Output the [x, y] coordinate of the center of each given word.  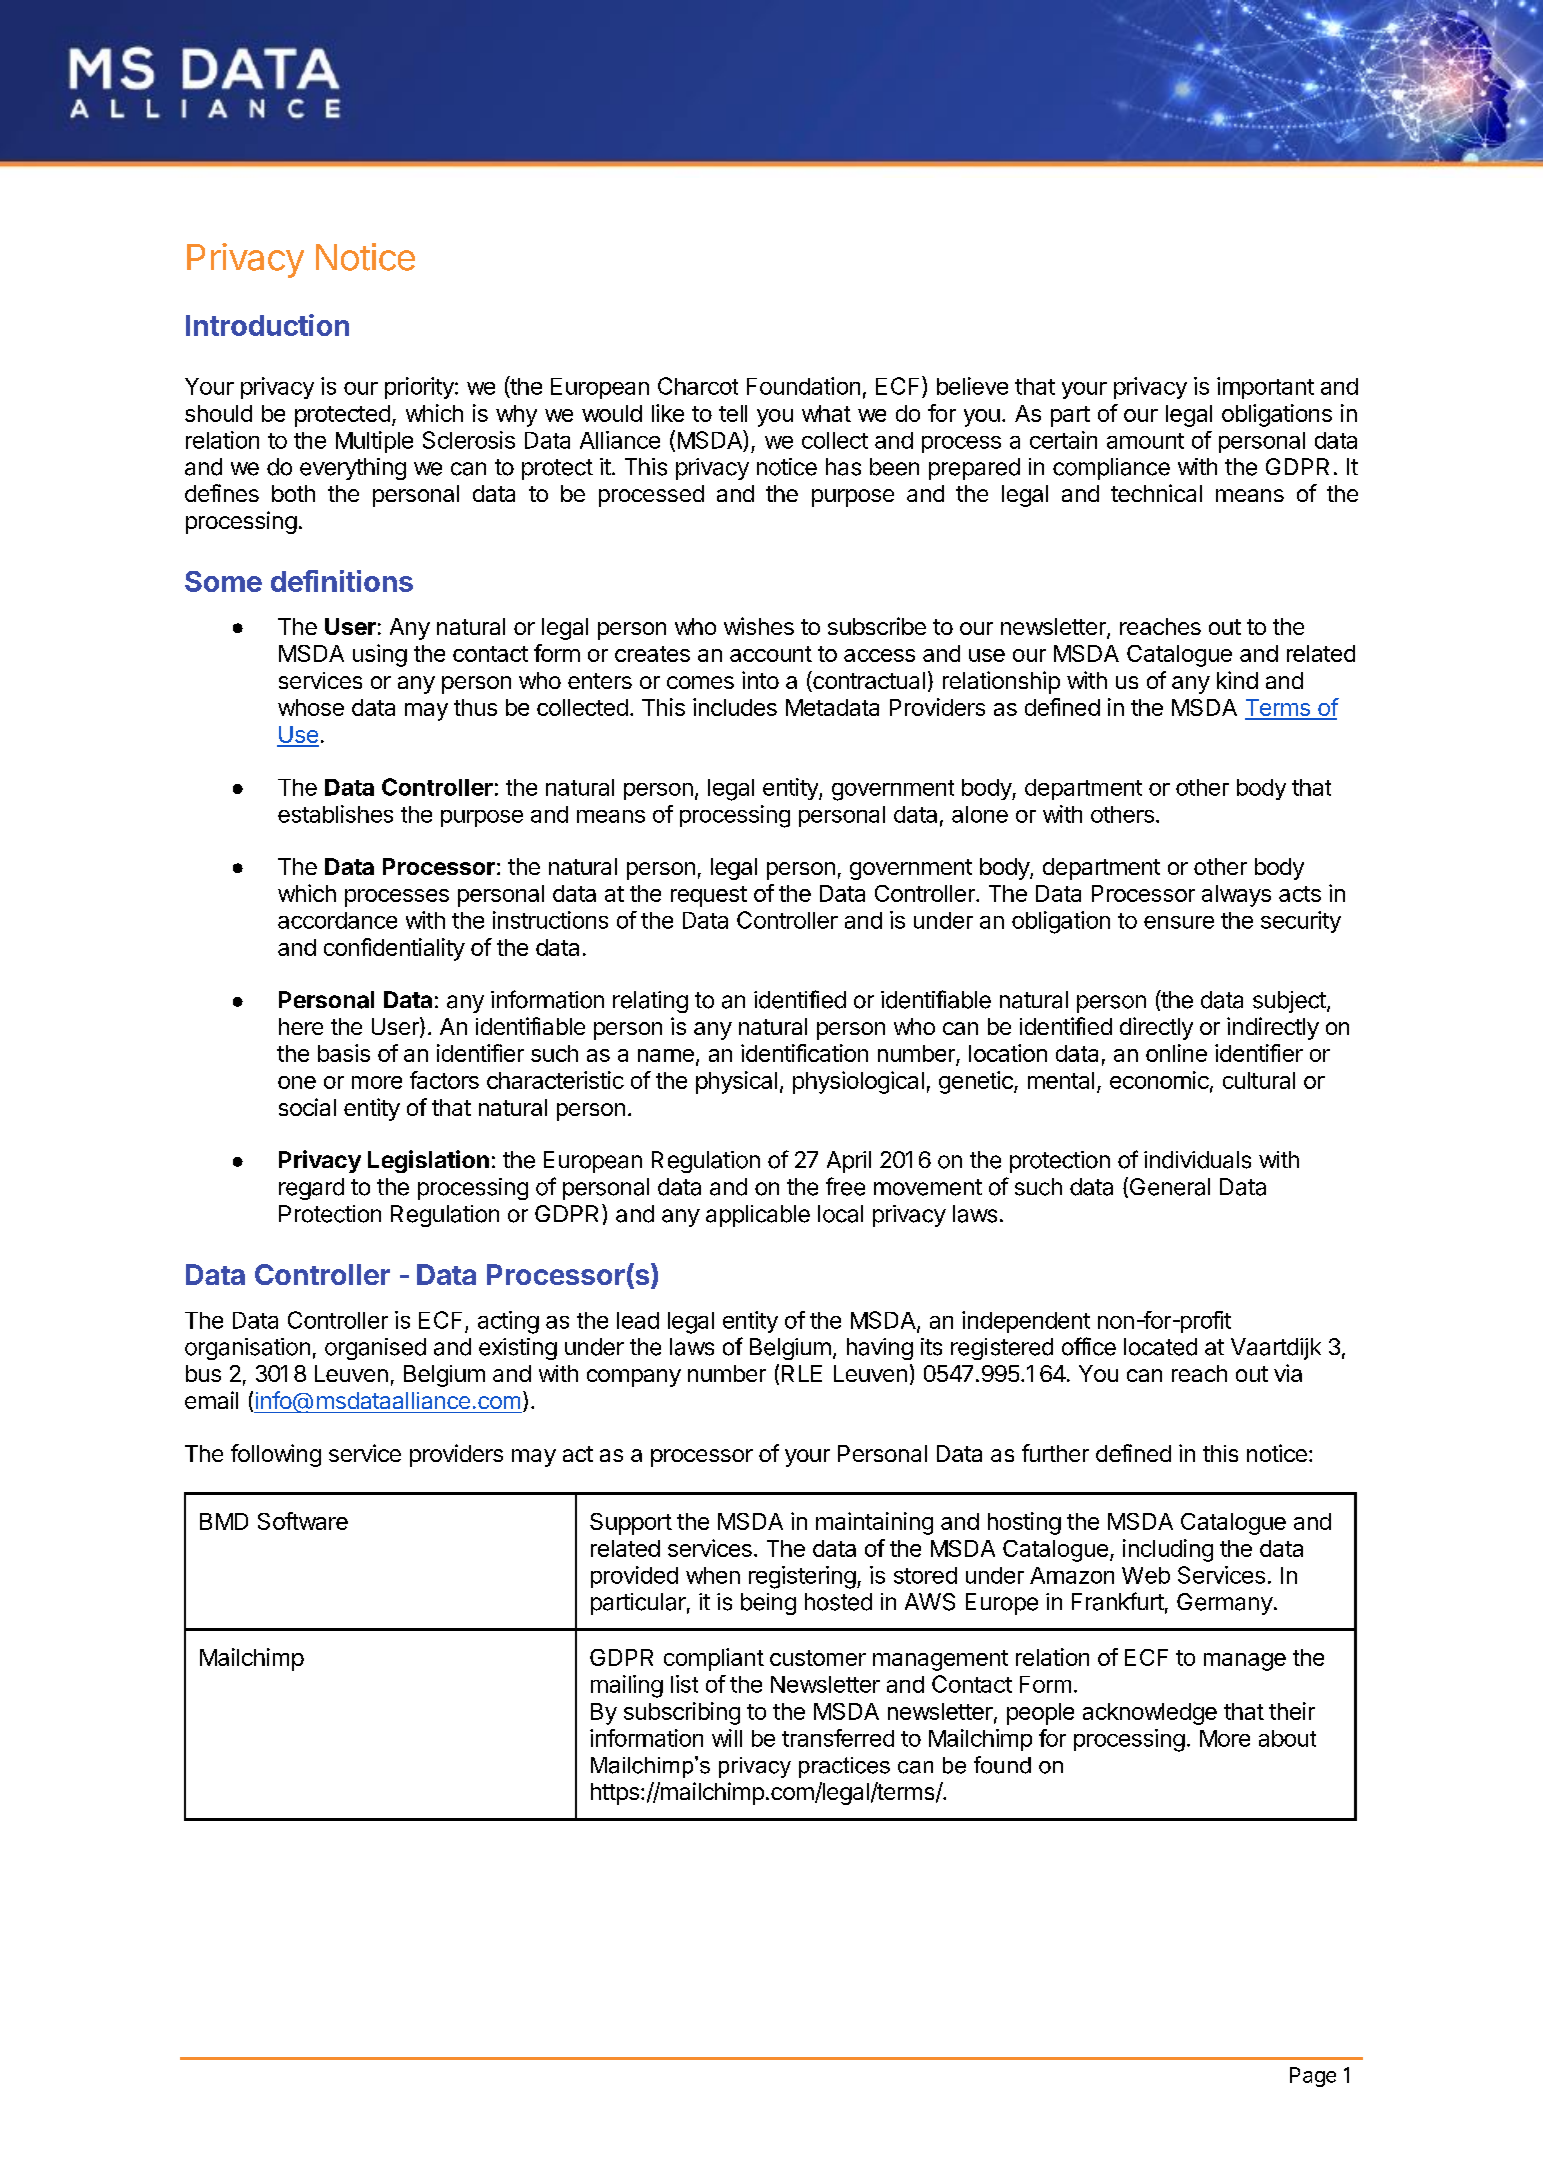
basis [344, 1053]
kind [1237, 680]
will [727, 1738]
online [1176, 1053]
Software [303, 1521]
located [1160, 1347]
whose [311, 707]
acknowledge [1150, 1714]
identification [804, 1053]
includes [735, 707]
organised [375, 1349]
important [1265, 388]
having [880, 1349]
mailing [627, 1686]
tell [733, 413]
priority [420, 388]
